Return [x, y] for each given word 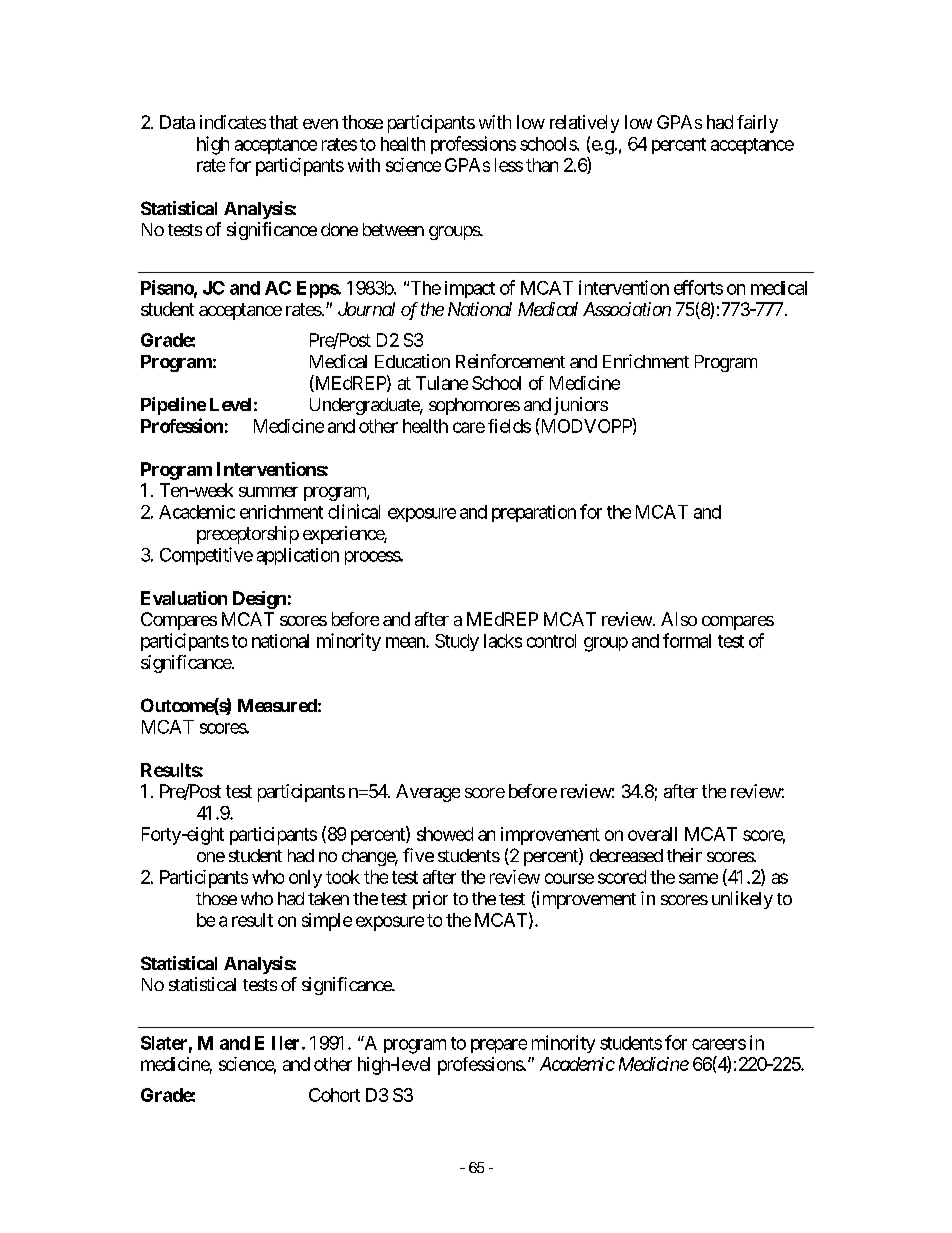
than [542, 165]
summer [268, 492]
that [283, 122]
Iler [287, 1043]
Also [679, 619]
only [305, 879]
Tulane [442, 383]
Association [627, 309]
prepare [499, 1046]
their [684, 855]
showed [445, 834]
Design [259, 600]
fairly [757, 124]
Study [457, 642]
